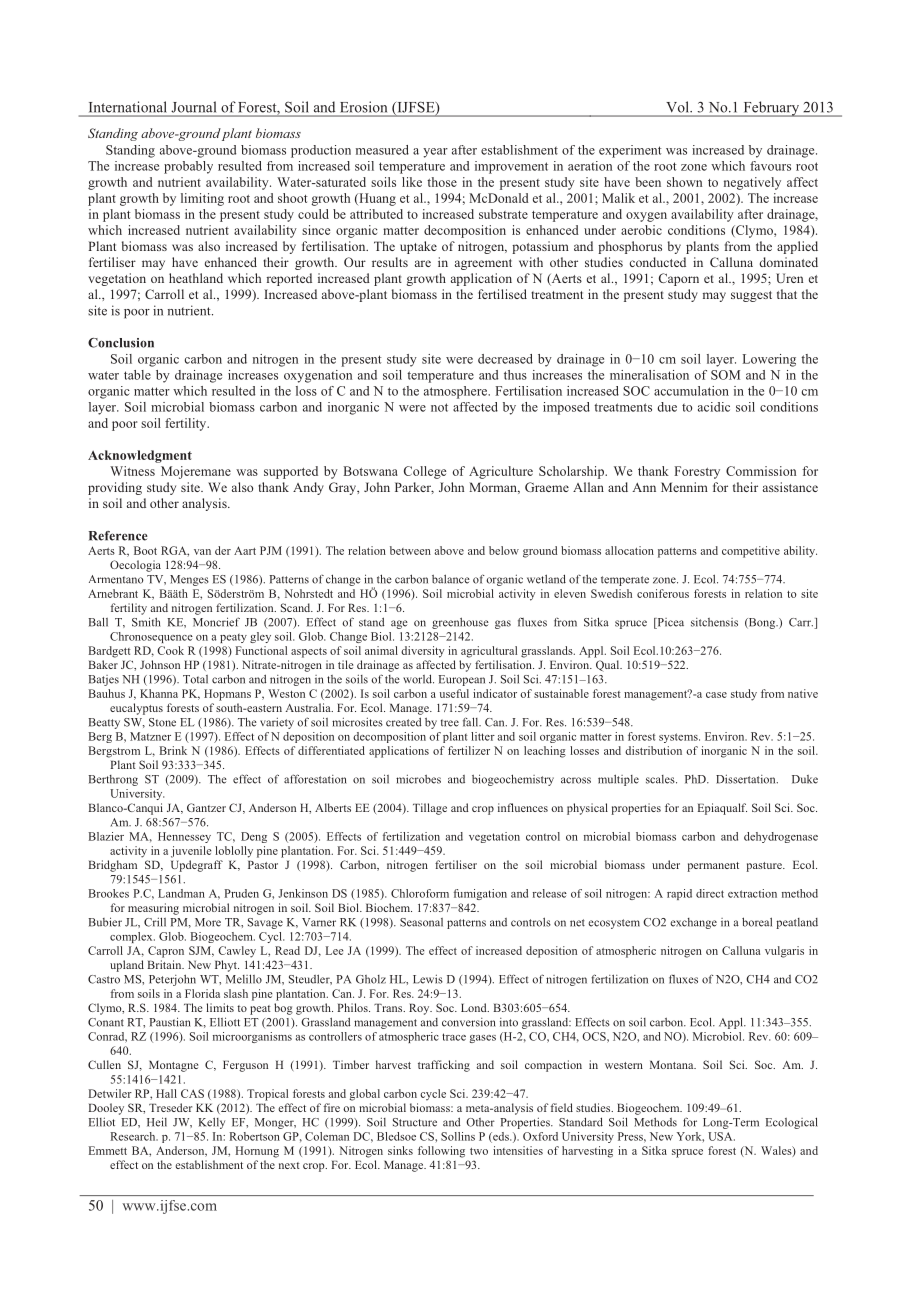 The width and height of the screenshot is (924, 1308). I want to click on More, so click(208, 922).
